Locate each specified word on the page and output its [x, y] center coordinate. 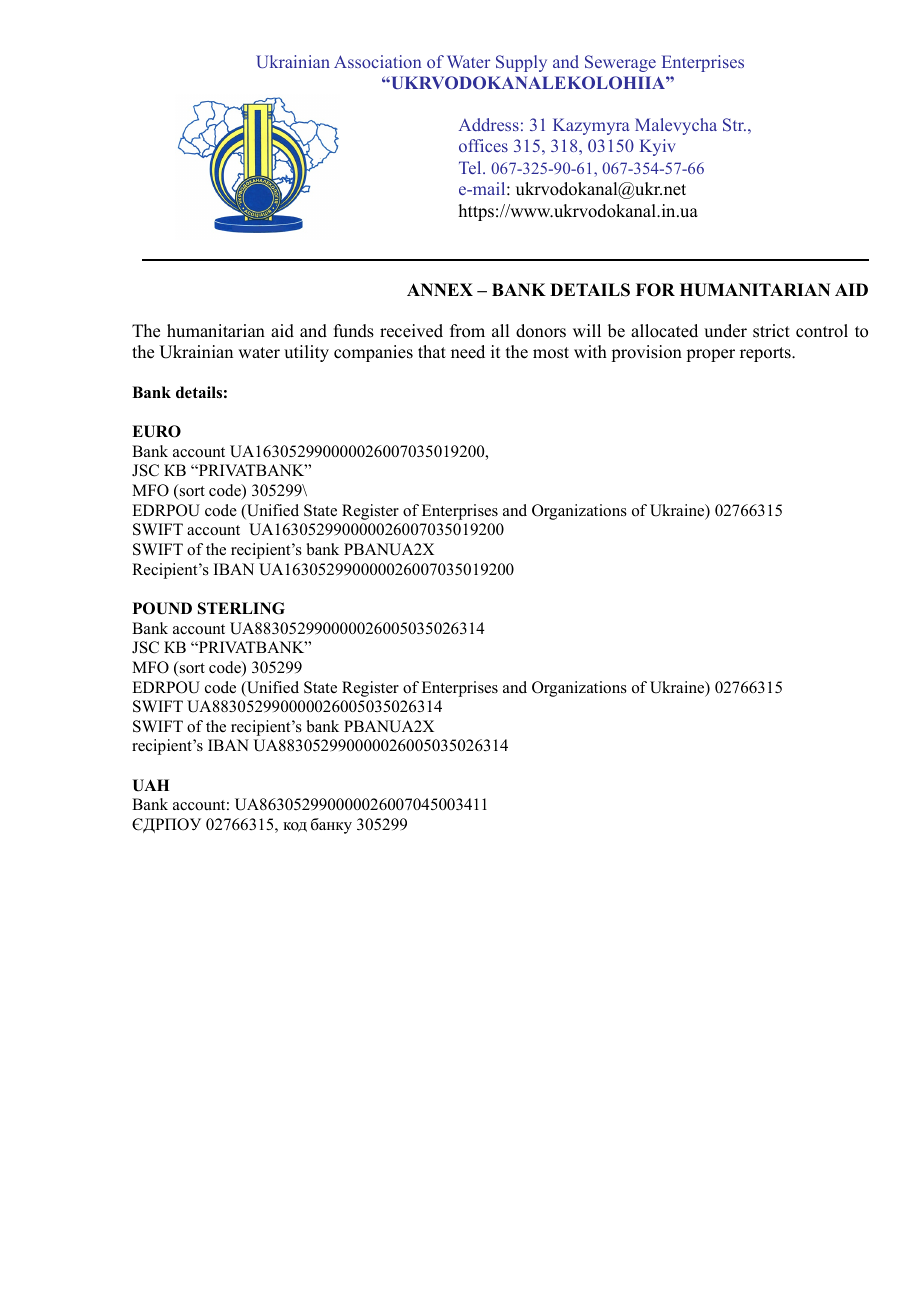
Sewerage [620, 63]
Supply [521, 63]
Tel [471, 167]
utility [306, 353]
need [468, 352]
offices [483, 145]
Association [377, 61]
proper [710, 355]
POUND [162, 608]
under [725, 331]
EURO [156, 431]
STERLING [241, 608]
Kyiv [658, 147]
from [467, 331]
